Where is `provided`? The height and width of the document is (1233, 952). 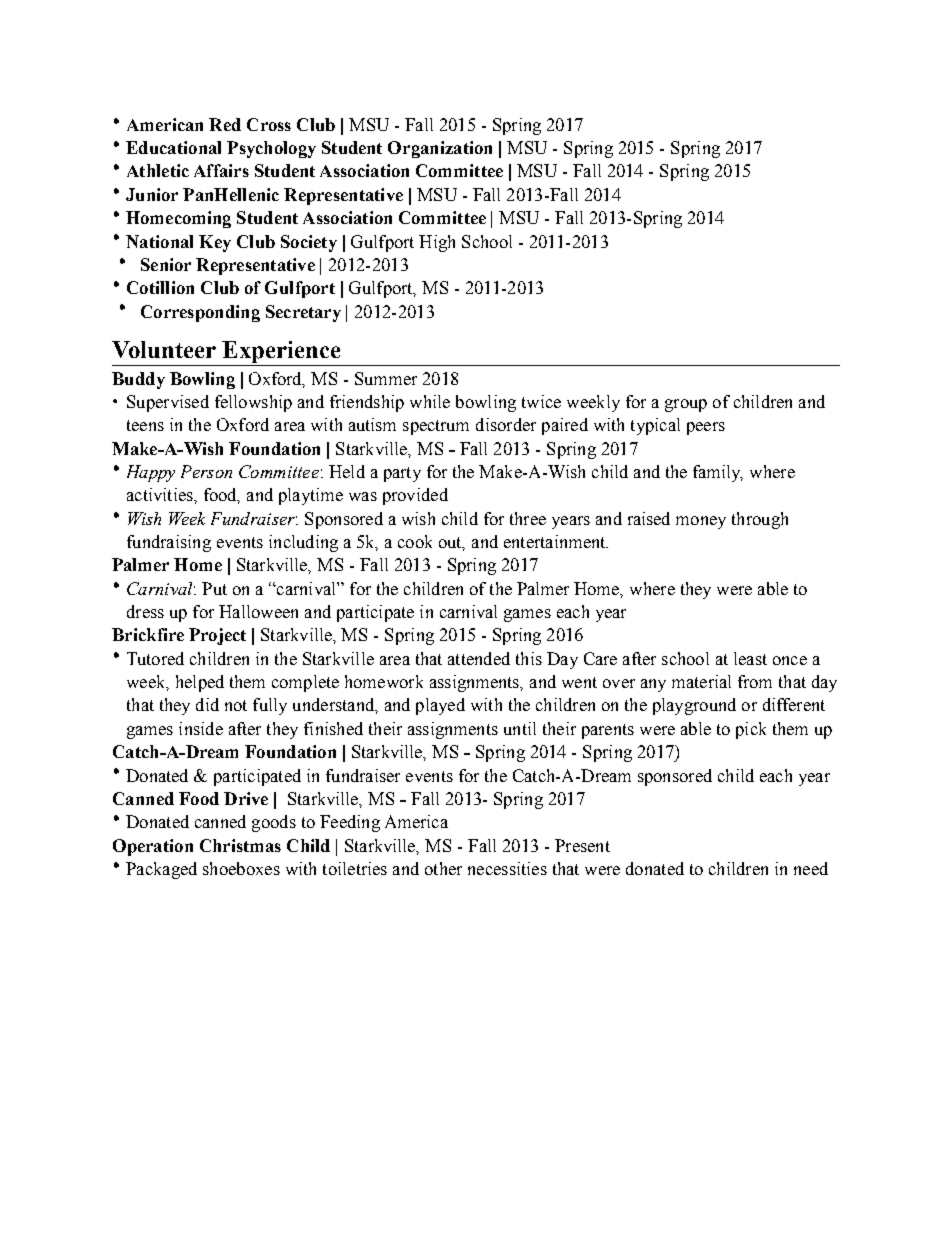 provided is located at coordinates (415, 496).
